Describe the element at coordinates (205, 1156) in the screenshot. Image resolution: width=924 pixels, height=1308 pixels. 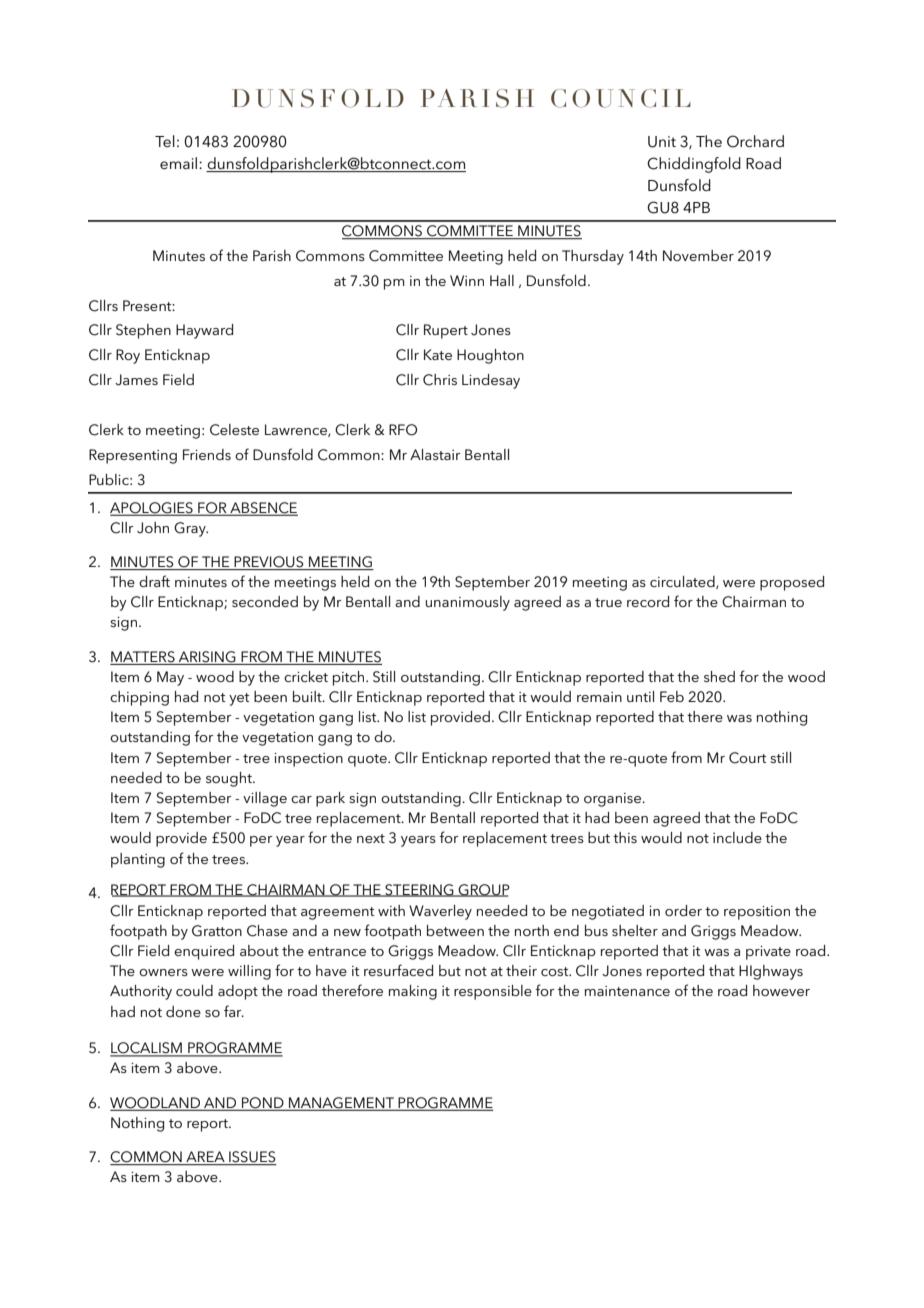
I see `AREA` at that location.
